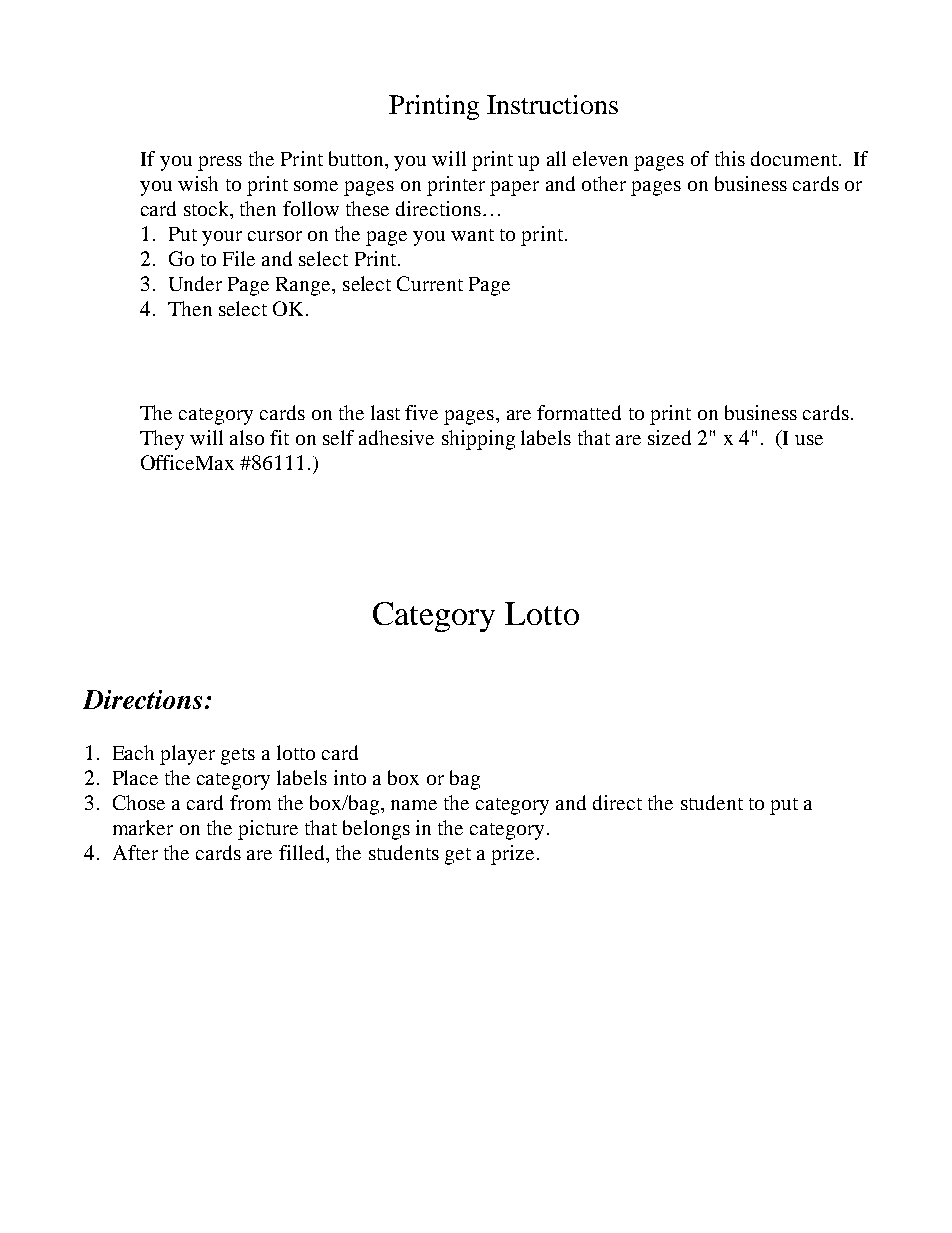  Describe the element at coordinates (421, 412) in the document. I see `five` at that location.
